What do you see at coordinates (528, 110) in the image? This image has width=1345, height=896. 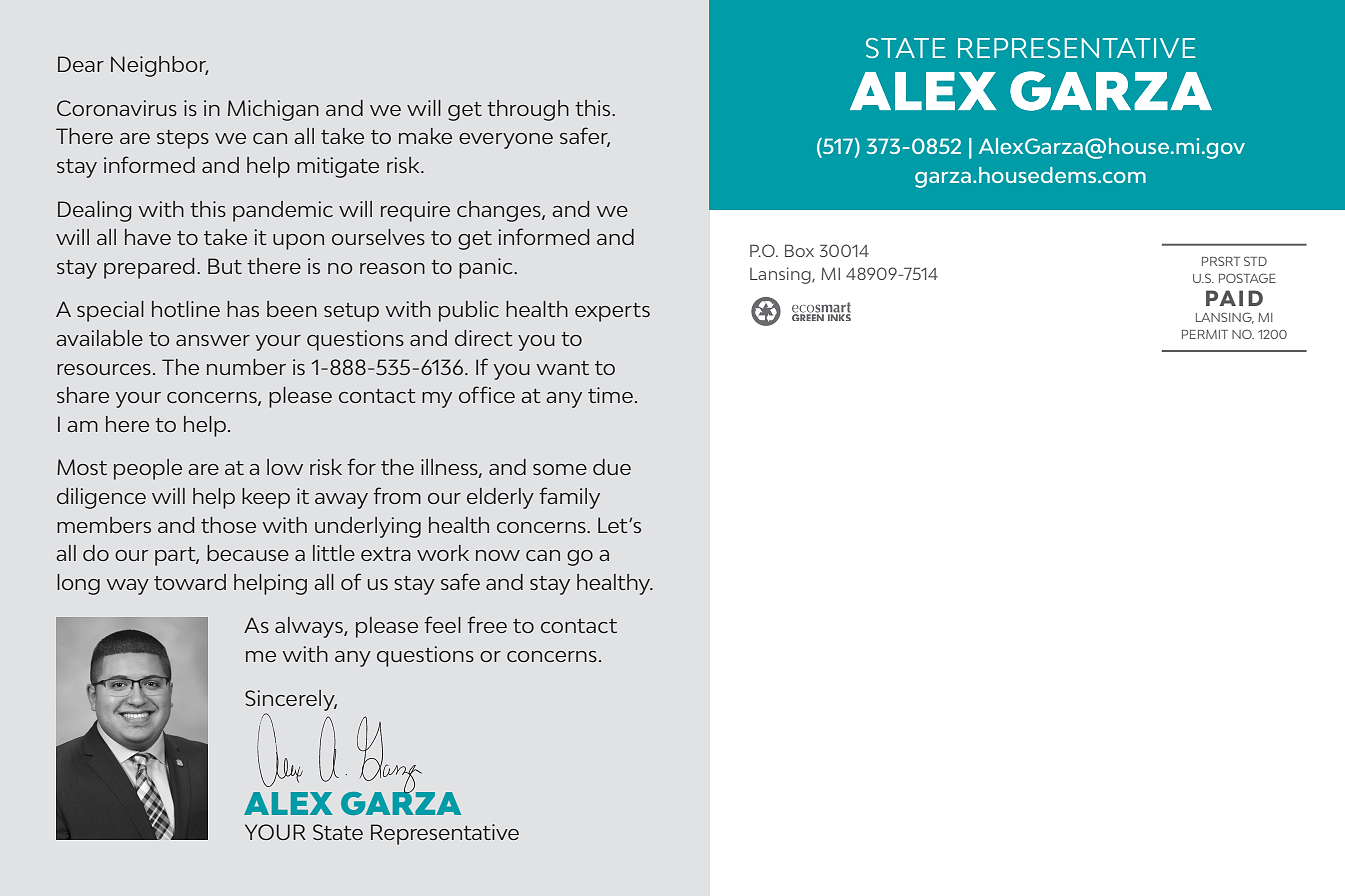 I see `through` at bounding box center [528, 110].
